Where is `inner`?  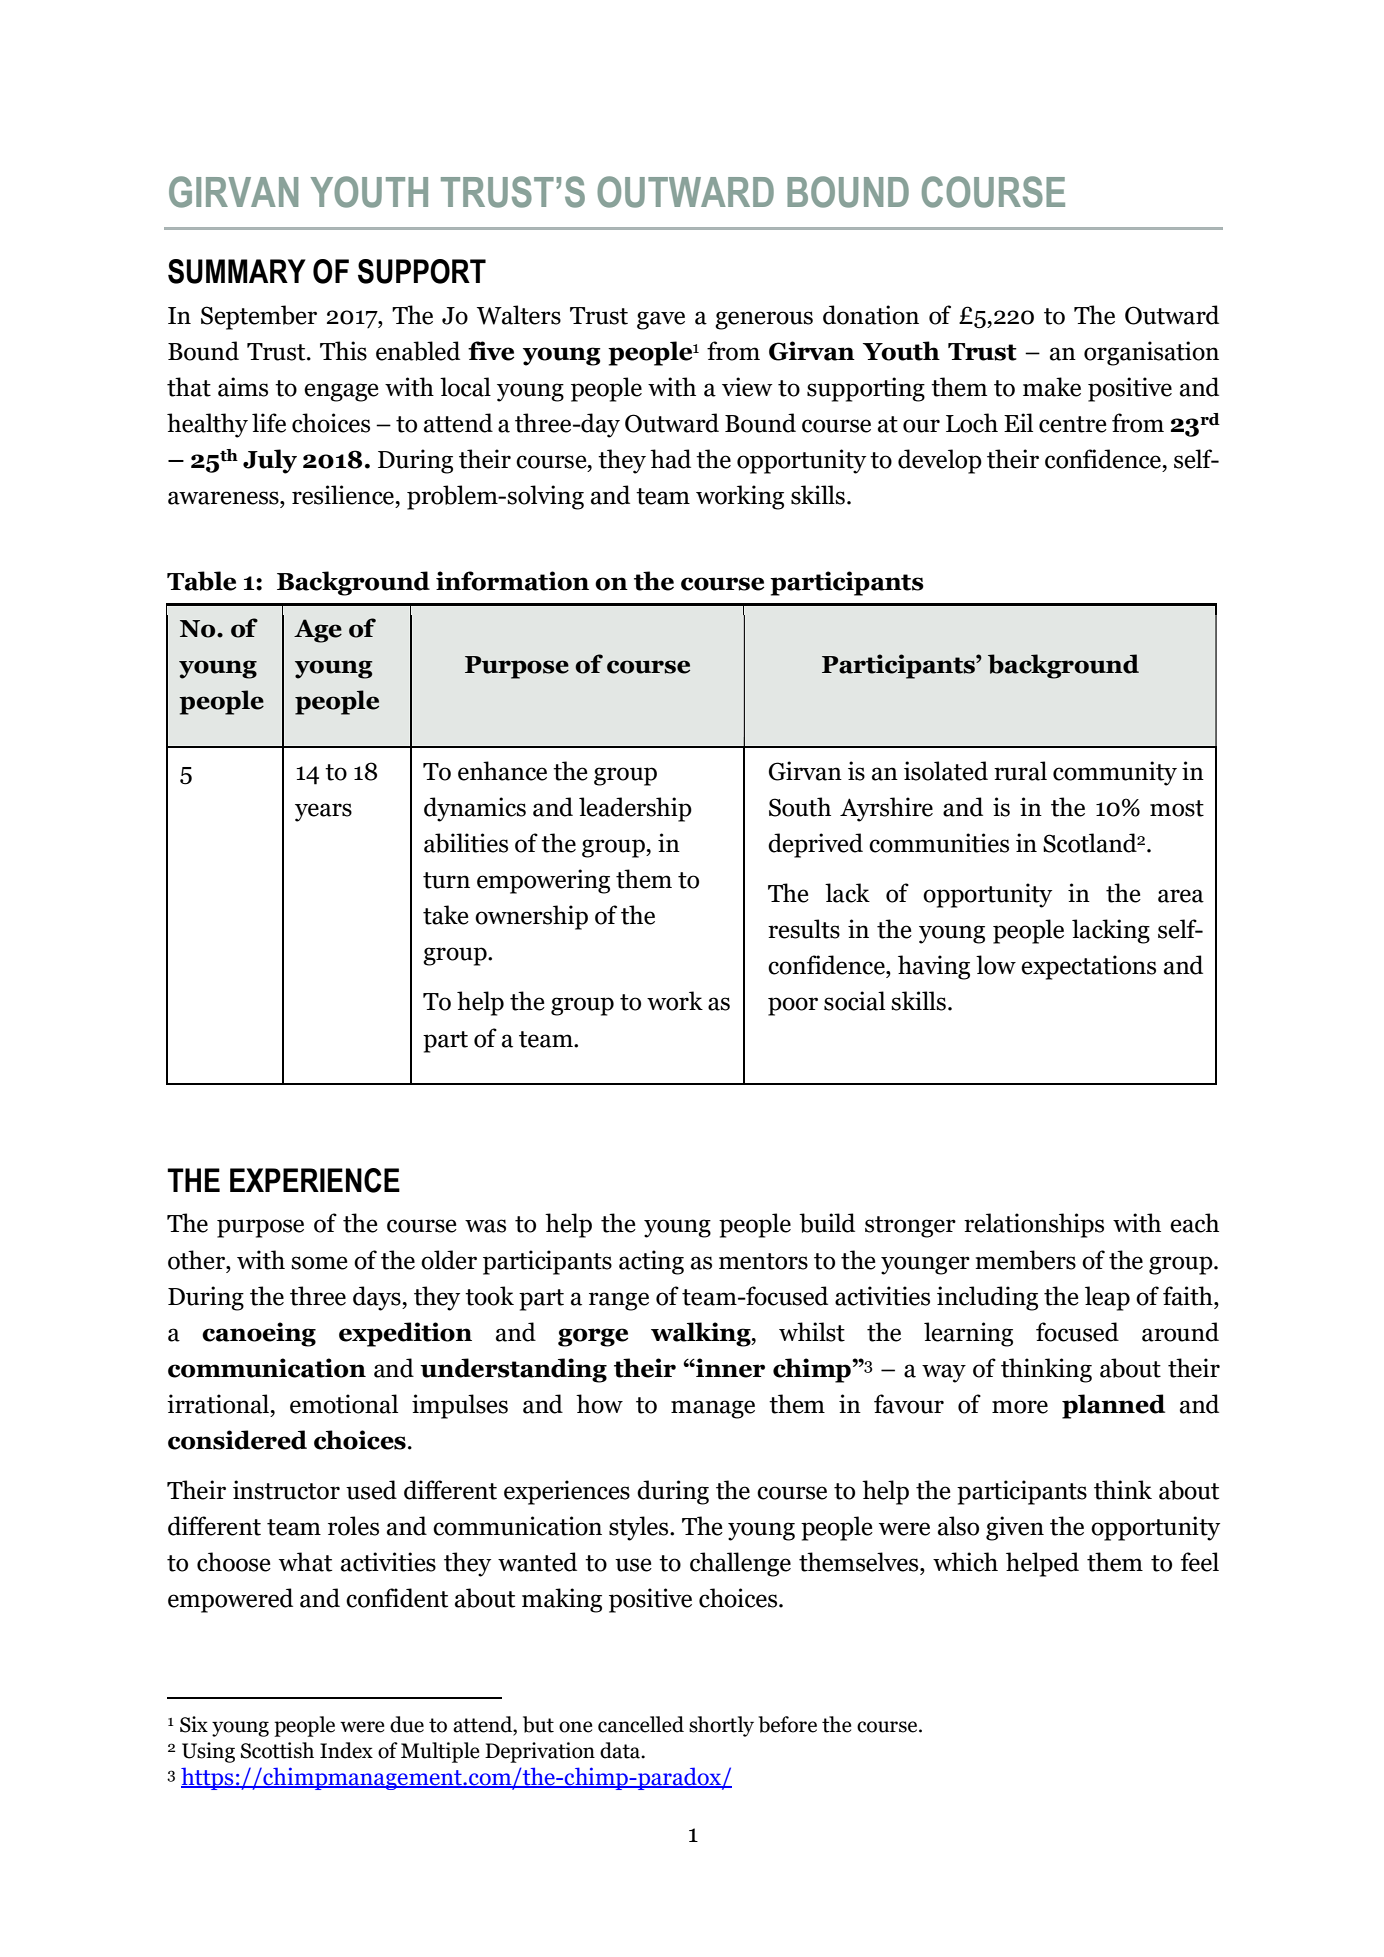 inner is located at coordinates (729, 1368).
